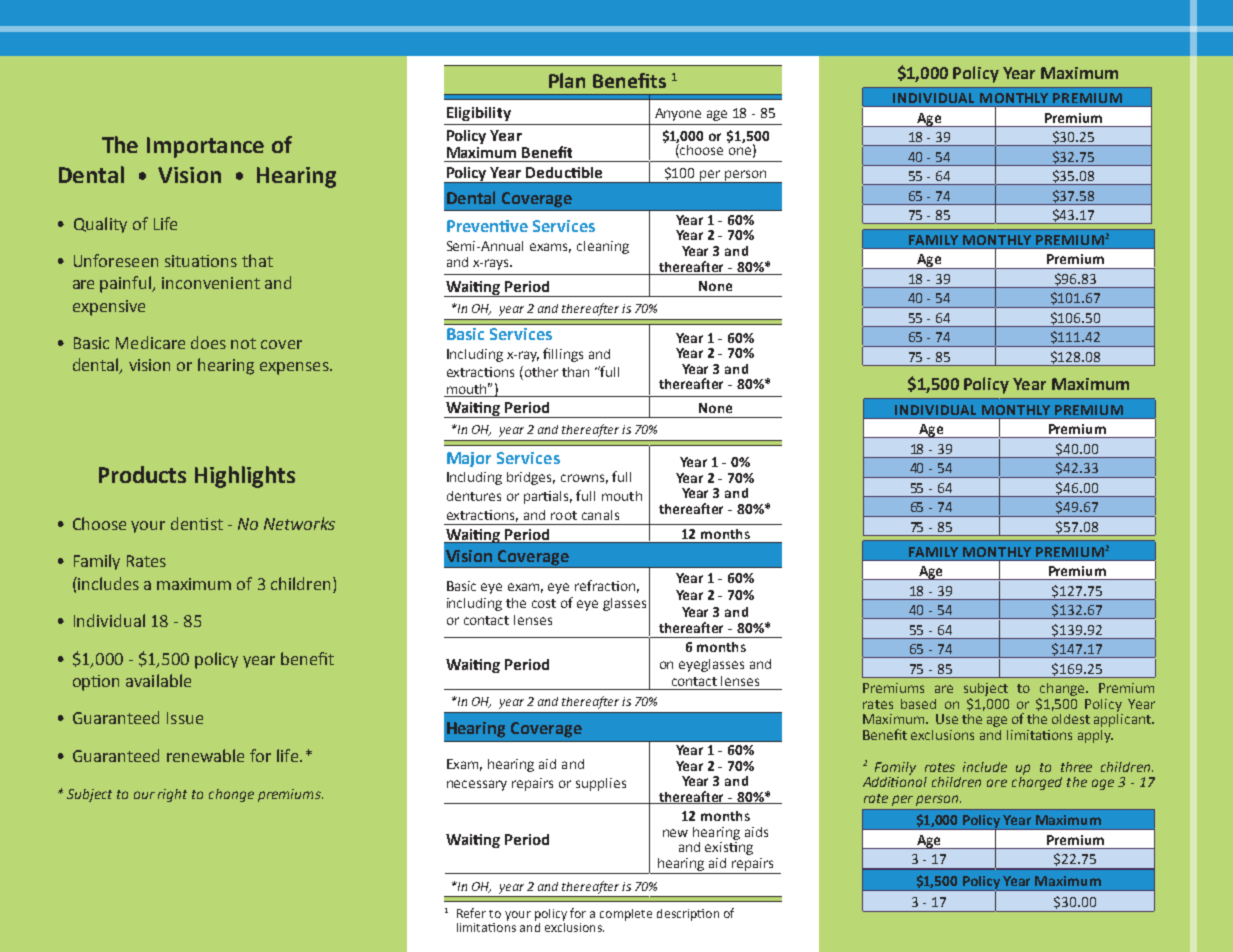  I want to click on Plan, so click(567, 80).
